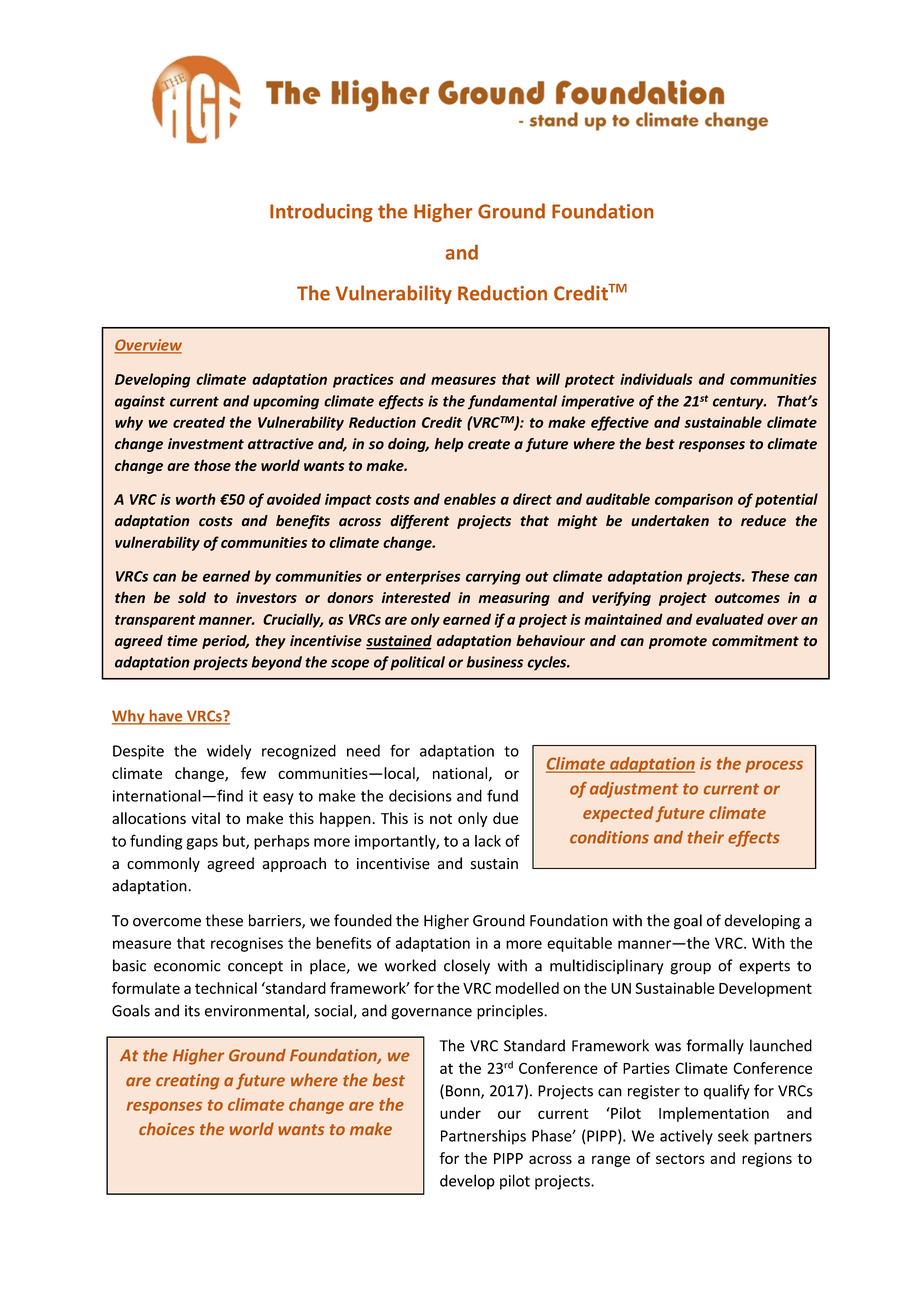  I want to click on will, so click(548, 379).
